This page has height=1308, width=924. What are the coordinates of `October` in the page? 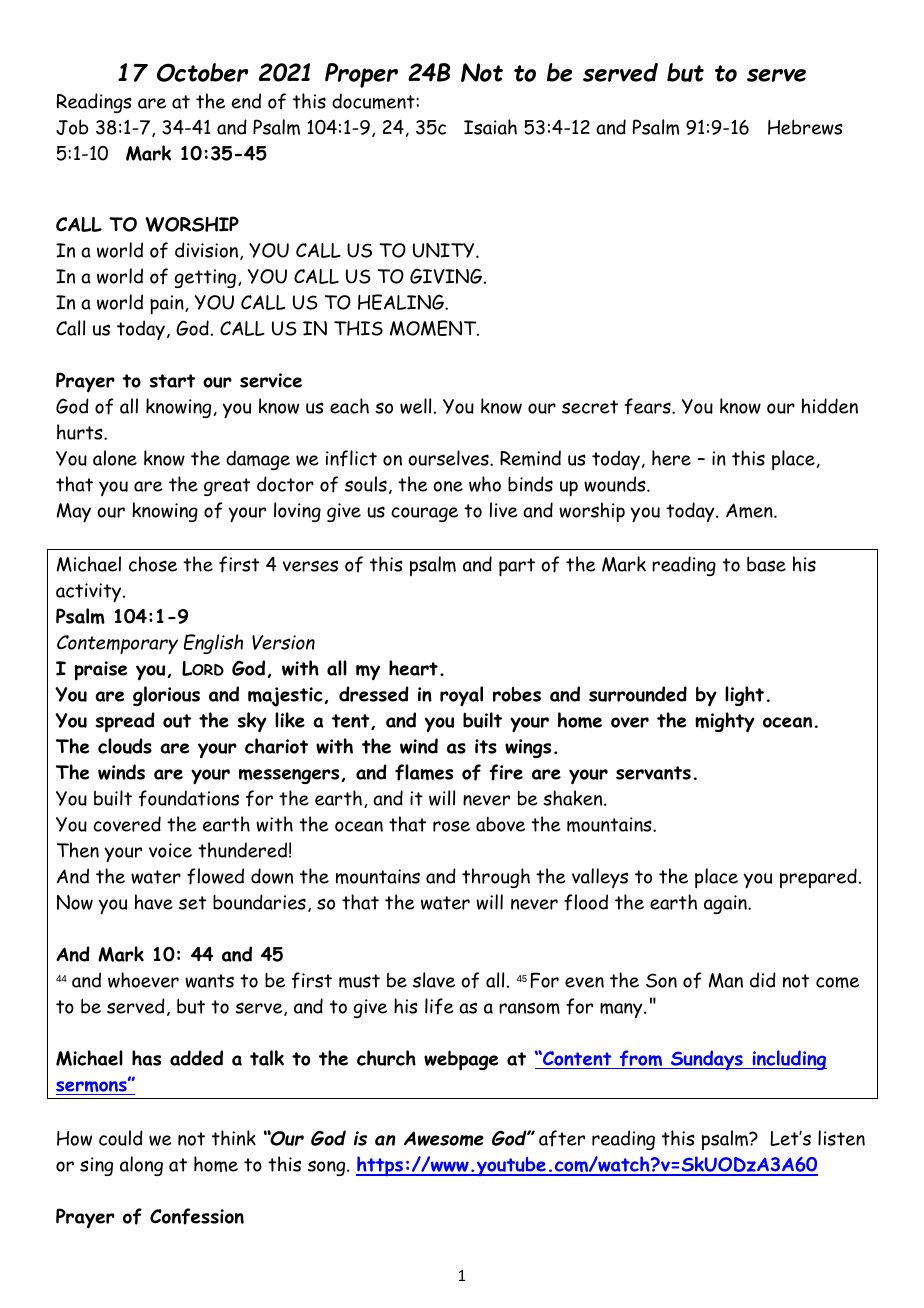 It's located at (202, 72).
